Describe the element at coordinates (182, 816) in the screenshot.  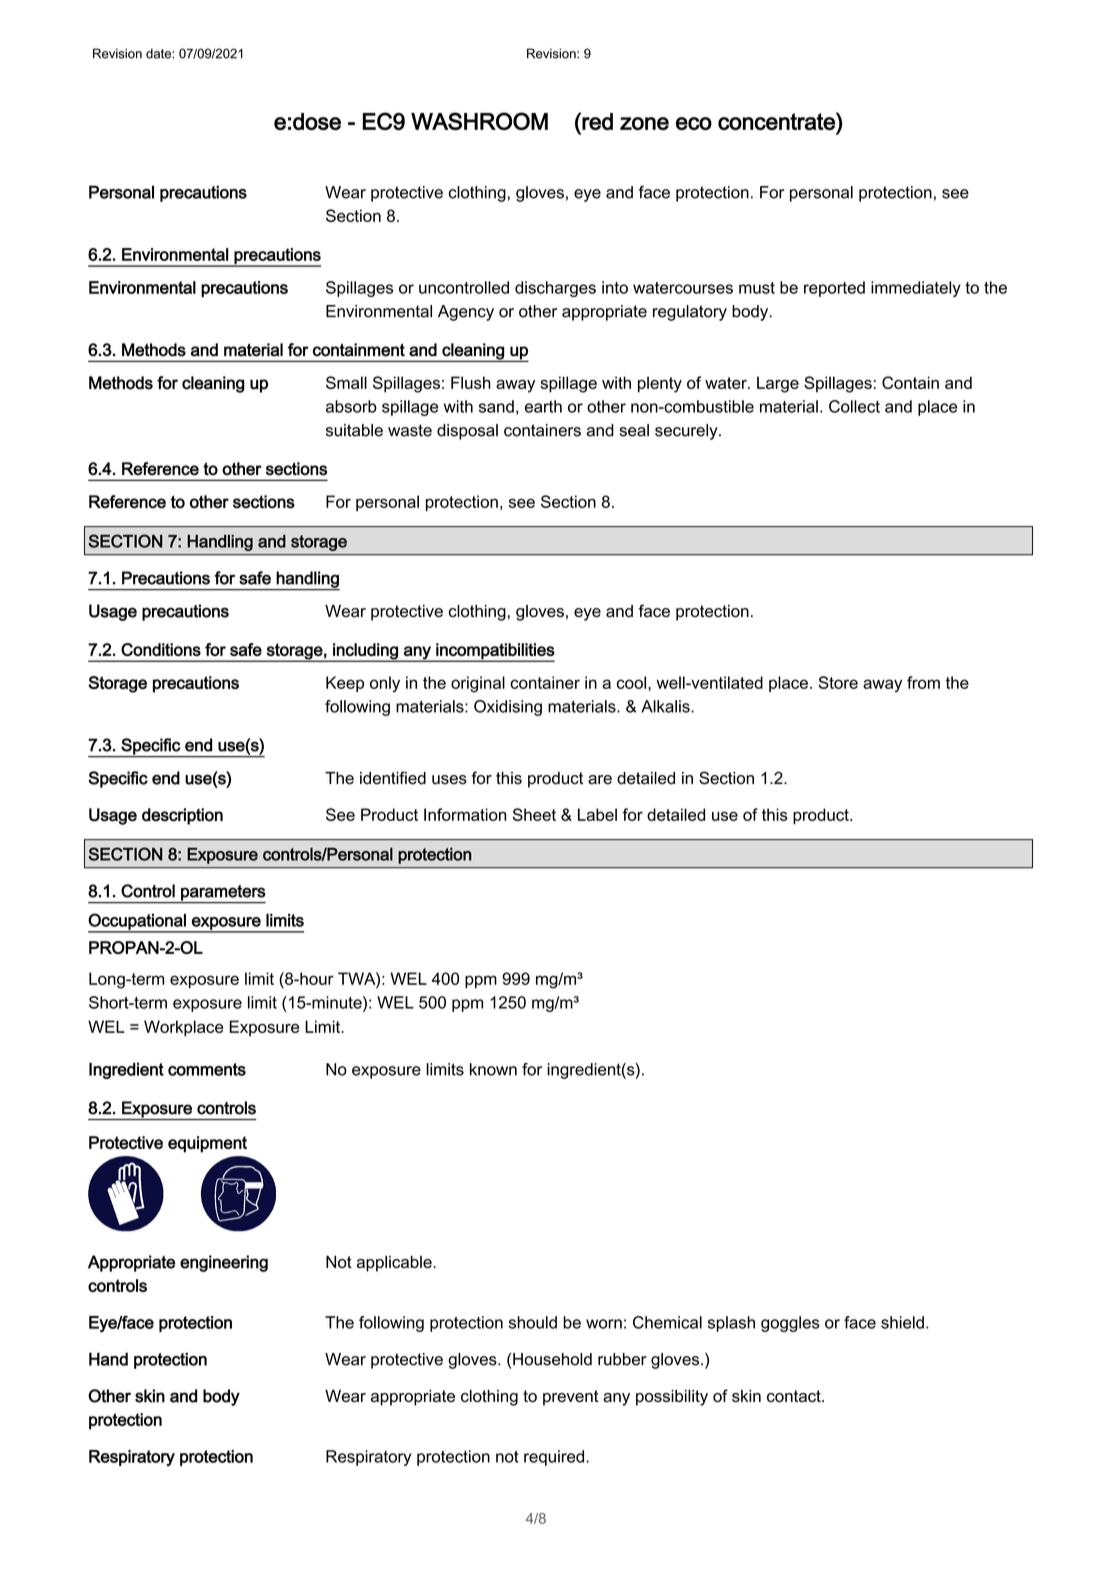
I see `description` at that location.
